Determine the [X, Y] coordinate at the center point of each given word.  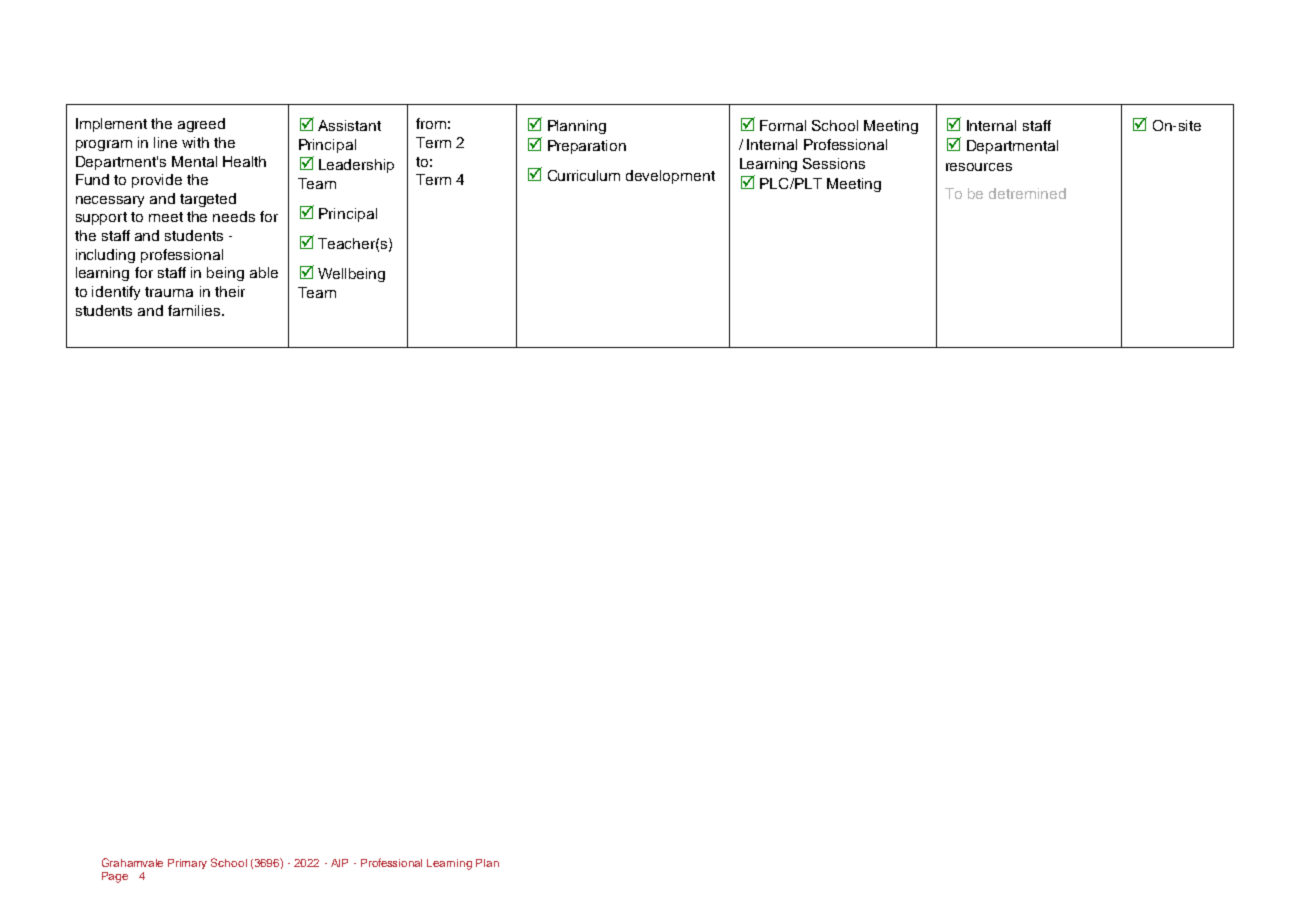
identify [116, 293]
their [230, 291]
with [195, 142]
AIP [339, 863]
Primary [187, 864]
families [195, 310]
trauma [169, 292]
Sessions [834, 163]
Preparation [587, 147]
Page [115, 877]
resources [979, 167]
